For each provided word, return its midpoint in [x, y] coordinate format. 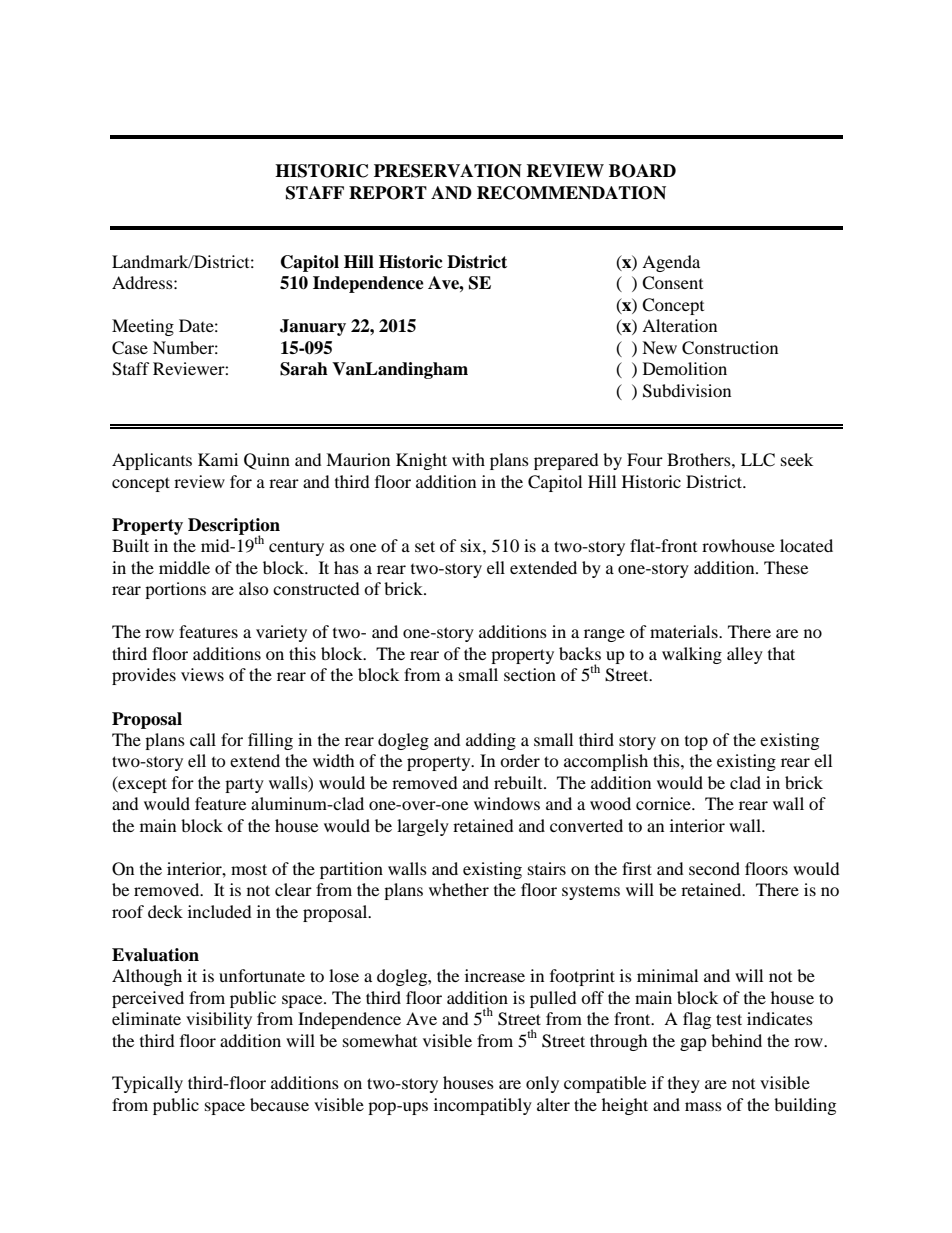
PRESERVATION [448, 171]
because [279, 1104]
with [468, 459]
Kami [218, 459]
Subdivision [687, 391]
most [249, 869]
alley [745, 655]
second [714, 868]
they [684, 1084]
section [530, 674]
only [542, 1084]
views [202, 674]
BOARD [642, 171]
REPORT [388, 193]
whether [459, 889]
